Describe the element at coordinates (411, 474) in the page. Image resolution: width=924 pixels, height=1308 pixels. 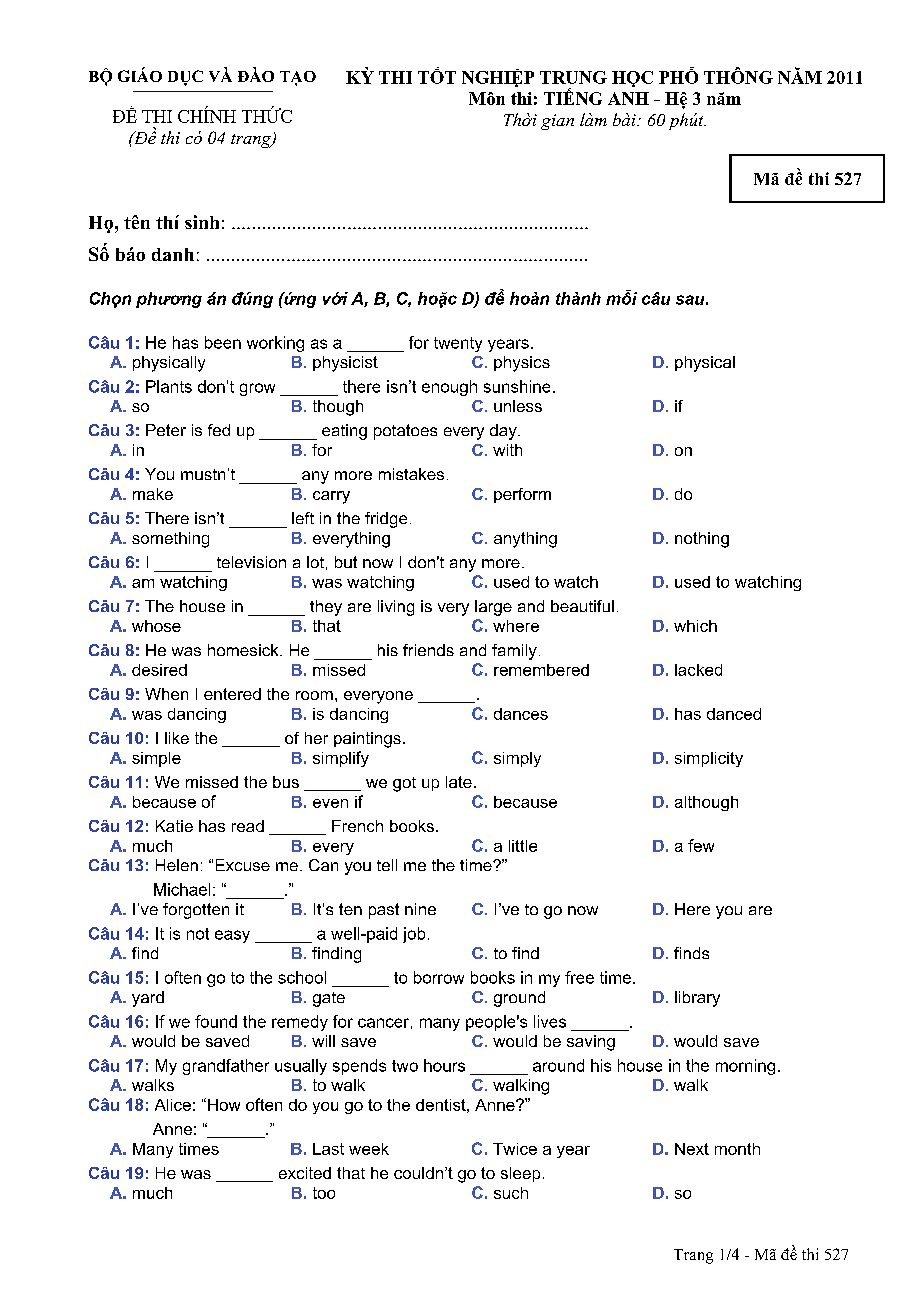
I see `mistakes` at that location.
